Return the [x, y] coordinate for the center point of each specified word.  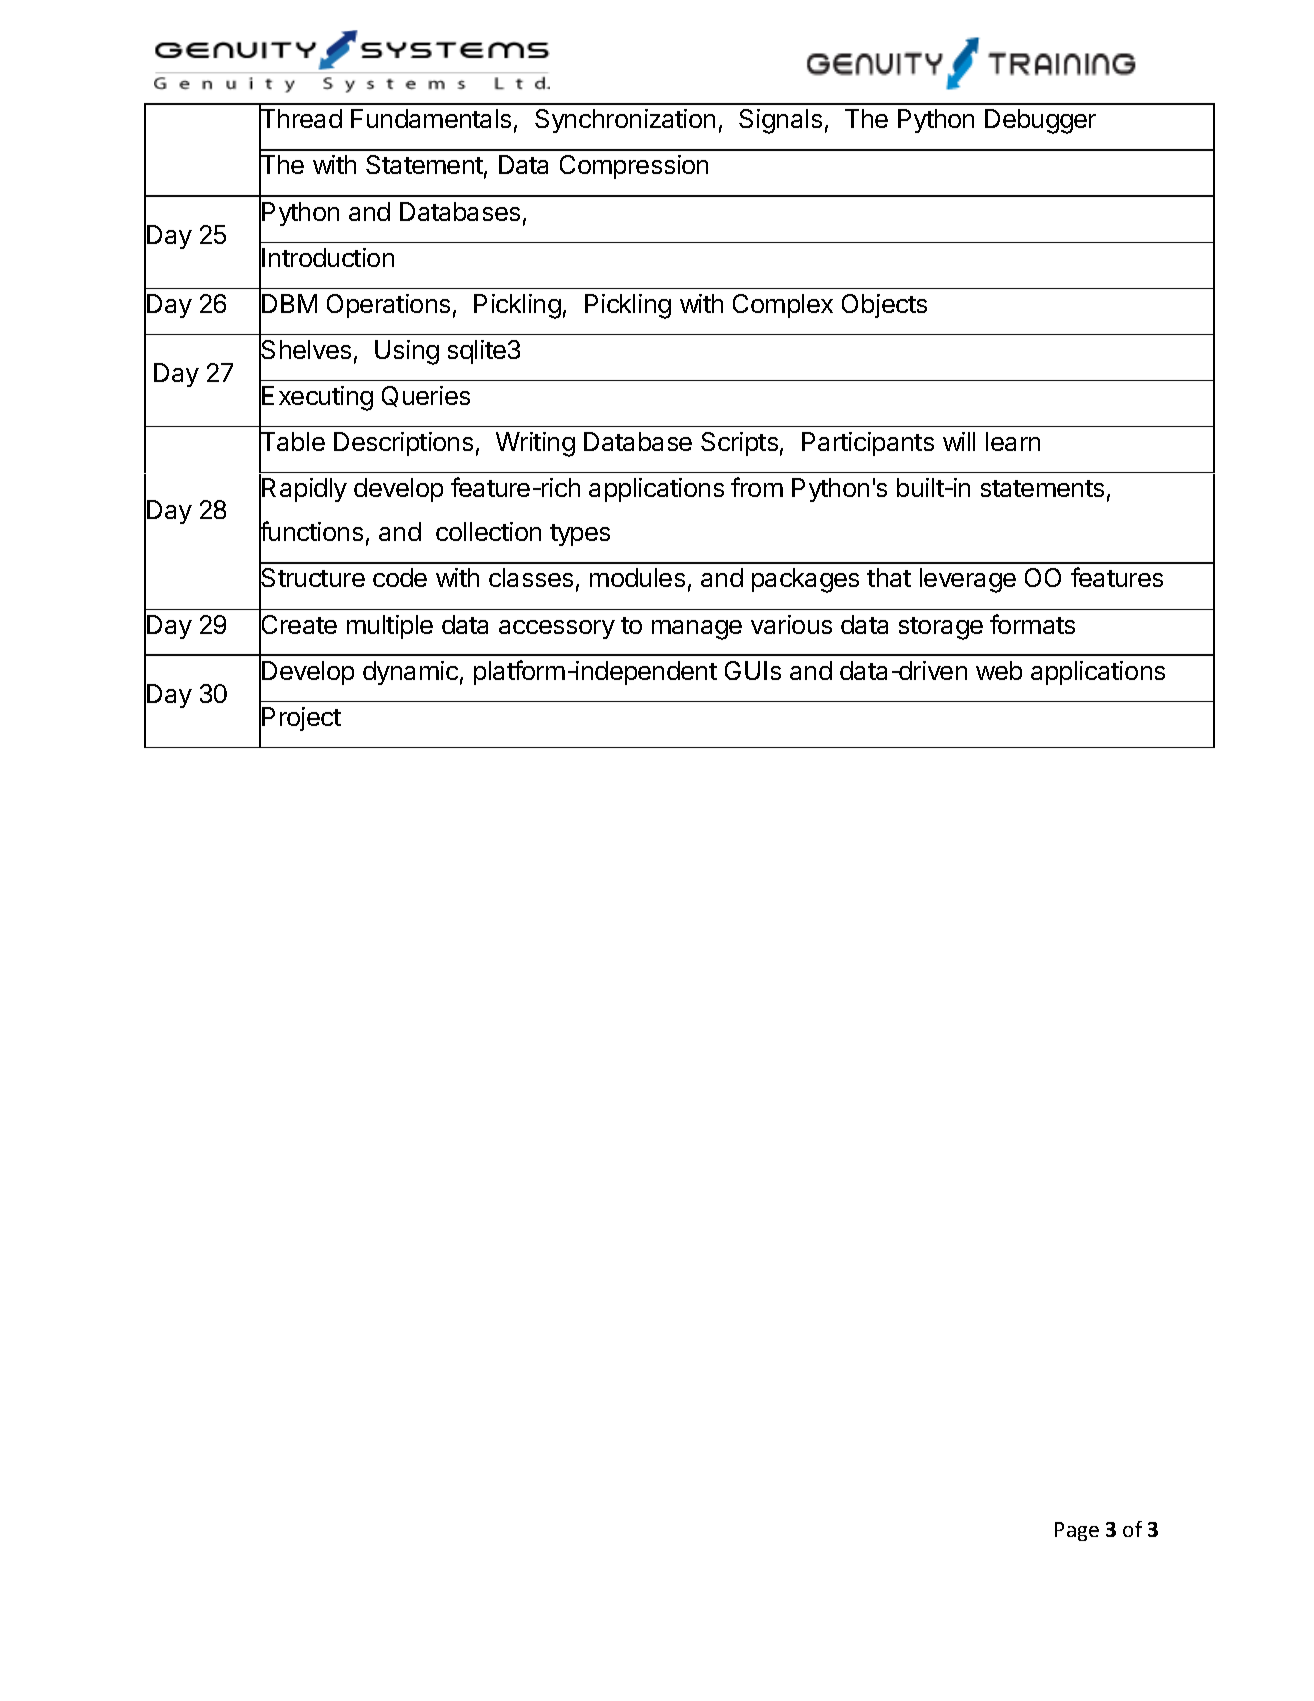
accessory [557, 629]
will [959, 441]
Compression [634, 167]
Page [1077, 1531]
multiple [390, 627]
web [999, 670]
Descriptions [403, 444]
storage [941, 628]
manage [697, 630]
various [791, 624]
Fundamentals [431, 118]
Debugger [1040, 121]
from [757, 487]
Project [301, 719]
